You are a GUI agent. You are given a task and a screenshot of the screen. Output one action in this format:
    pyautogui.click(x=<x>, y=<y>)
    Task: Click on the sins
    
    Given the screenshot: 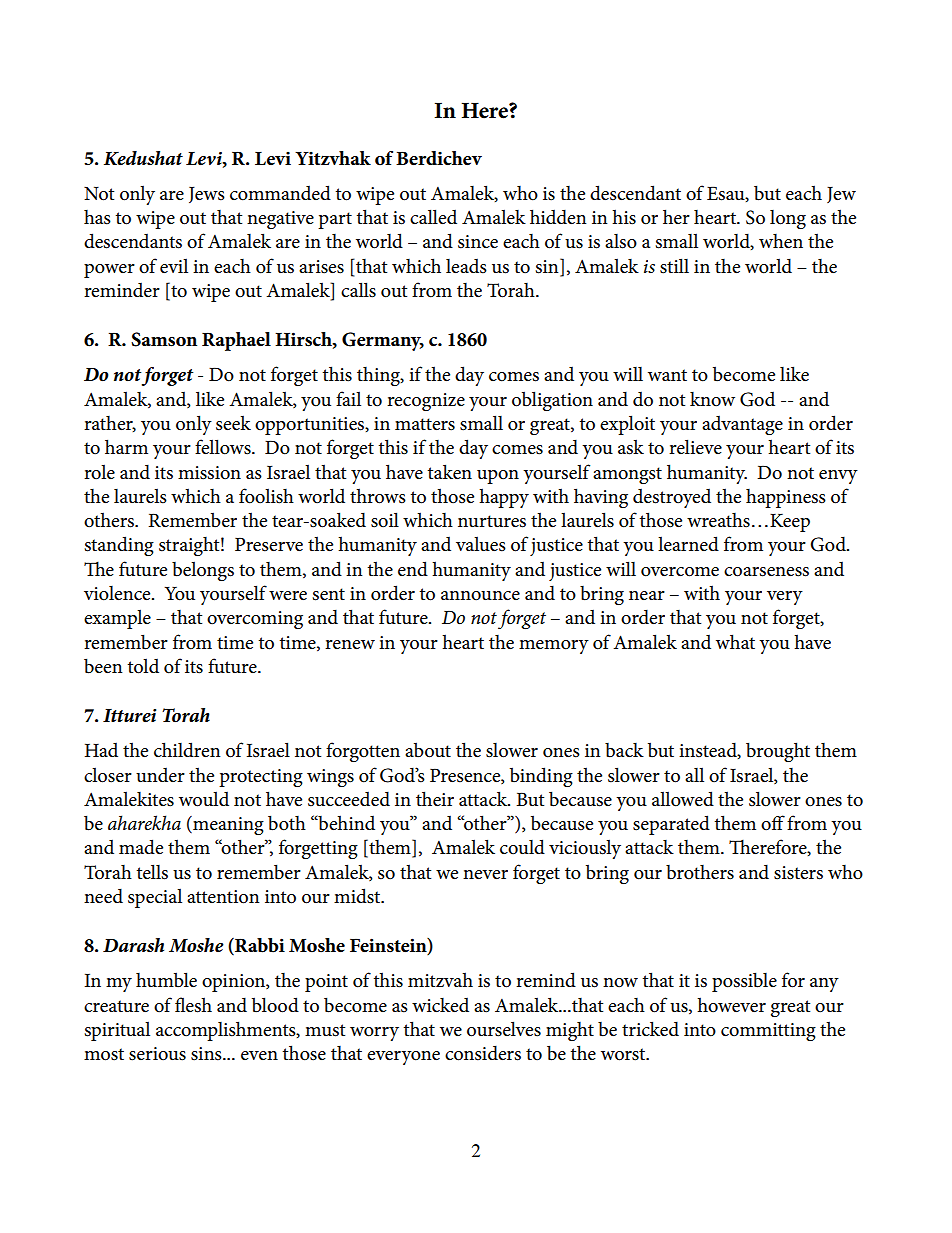 What is the action you would take?
    pyautogui.click(x=207, y=1054)
